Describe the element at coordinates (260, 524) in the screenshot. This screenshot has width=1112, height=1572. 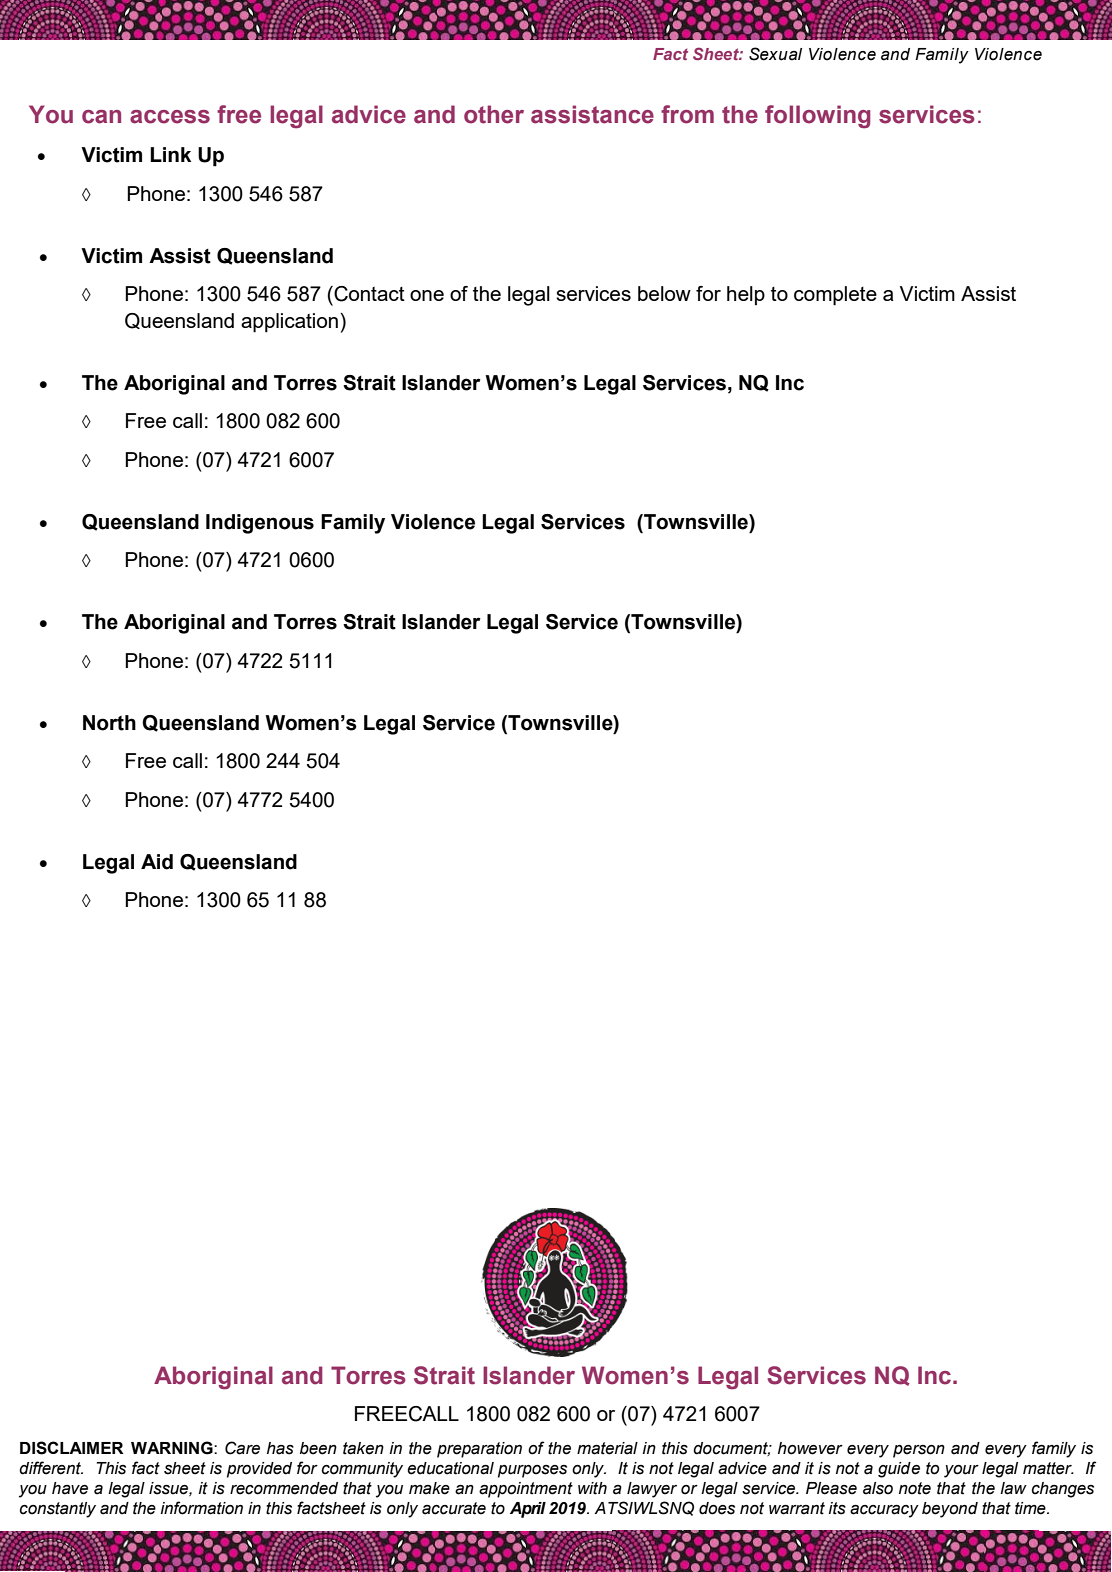
I see `Indigenous` at that location.
